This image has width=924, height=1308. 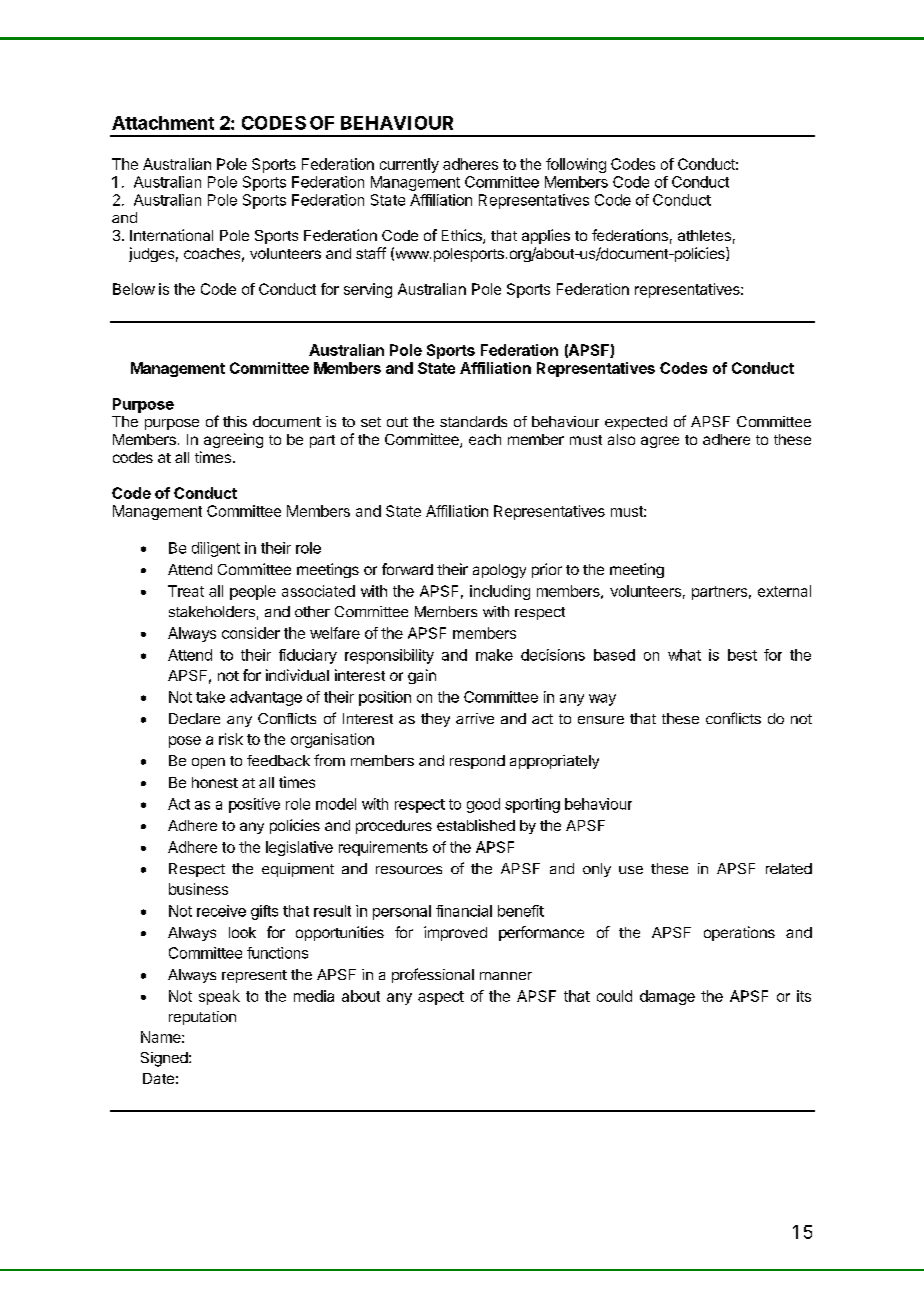 What do you see at coordinates (208, 763) in the image?
I see `open` at bounding box center [208, 763].
